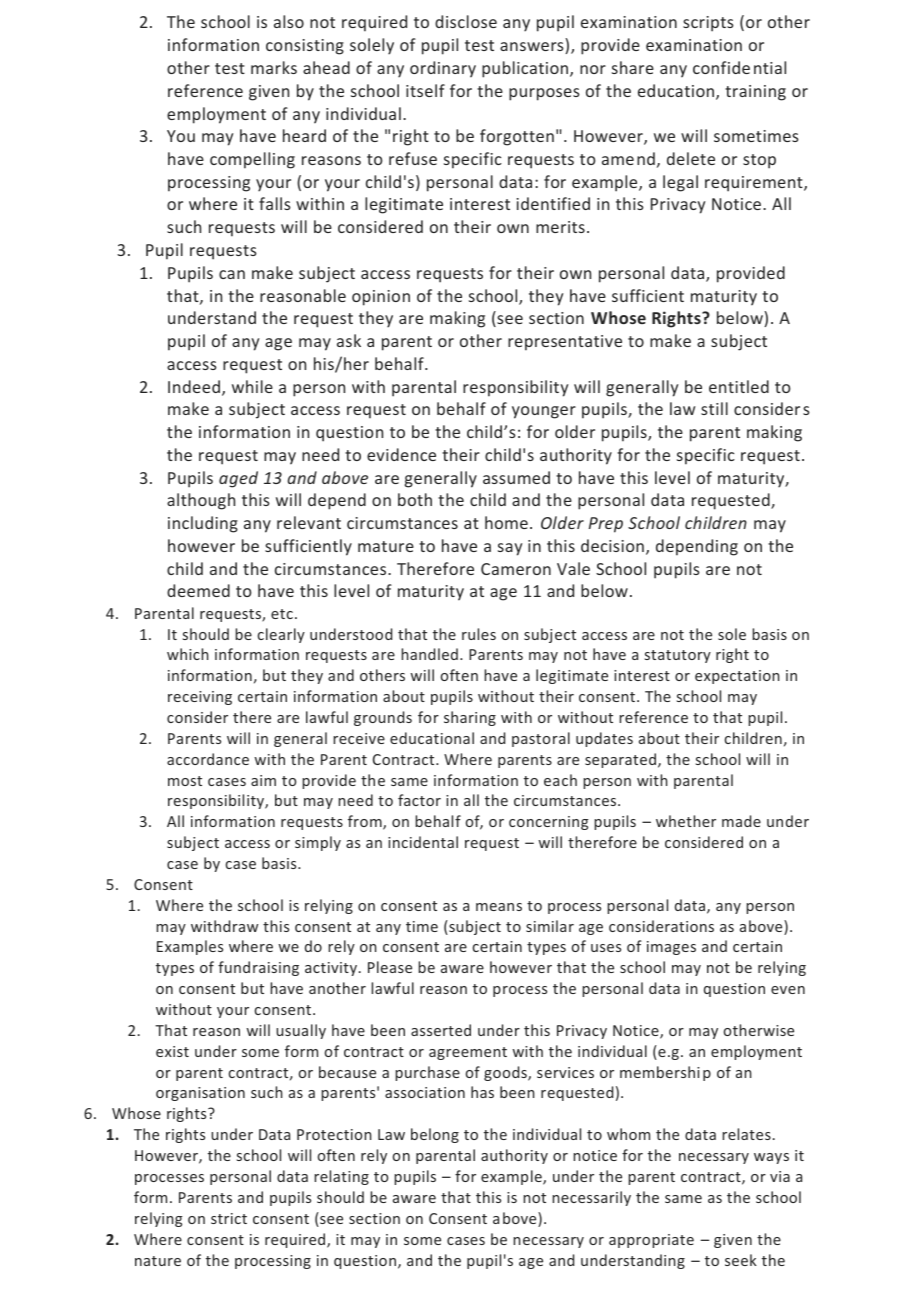 This page has height=1308, width=924. Describe the element at coordinates (470, 718) in the page. I see `sharing` at that location.
